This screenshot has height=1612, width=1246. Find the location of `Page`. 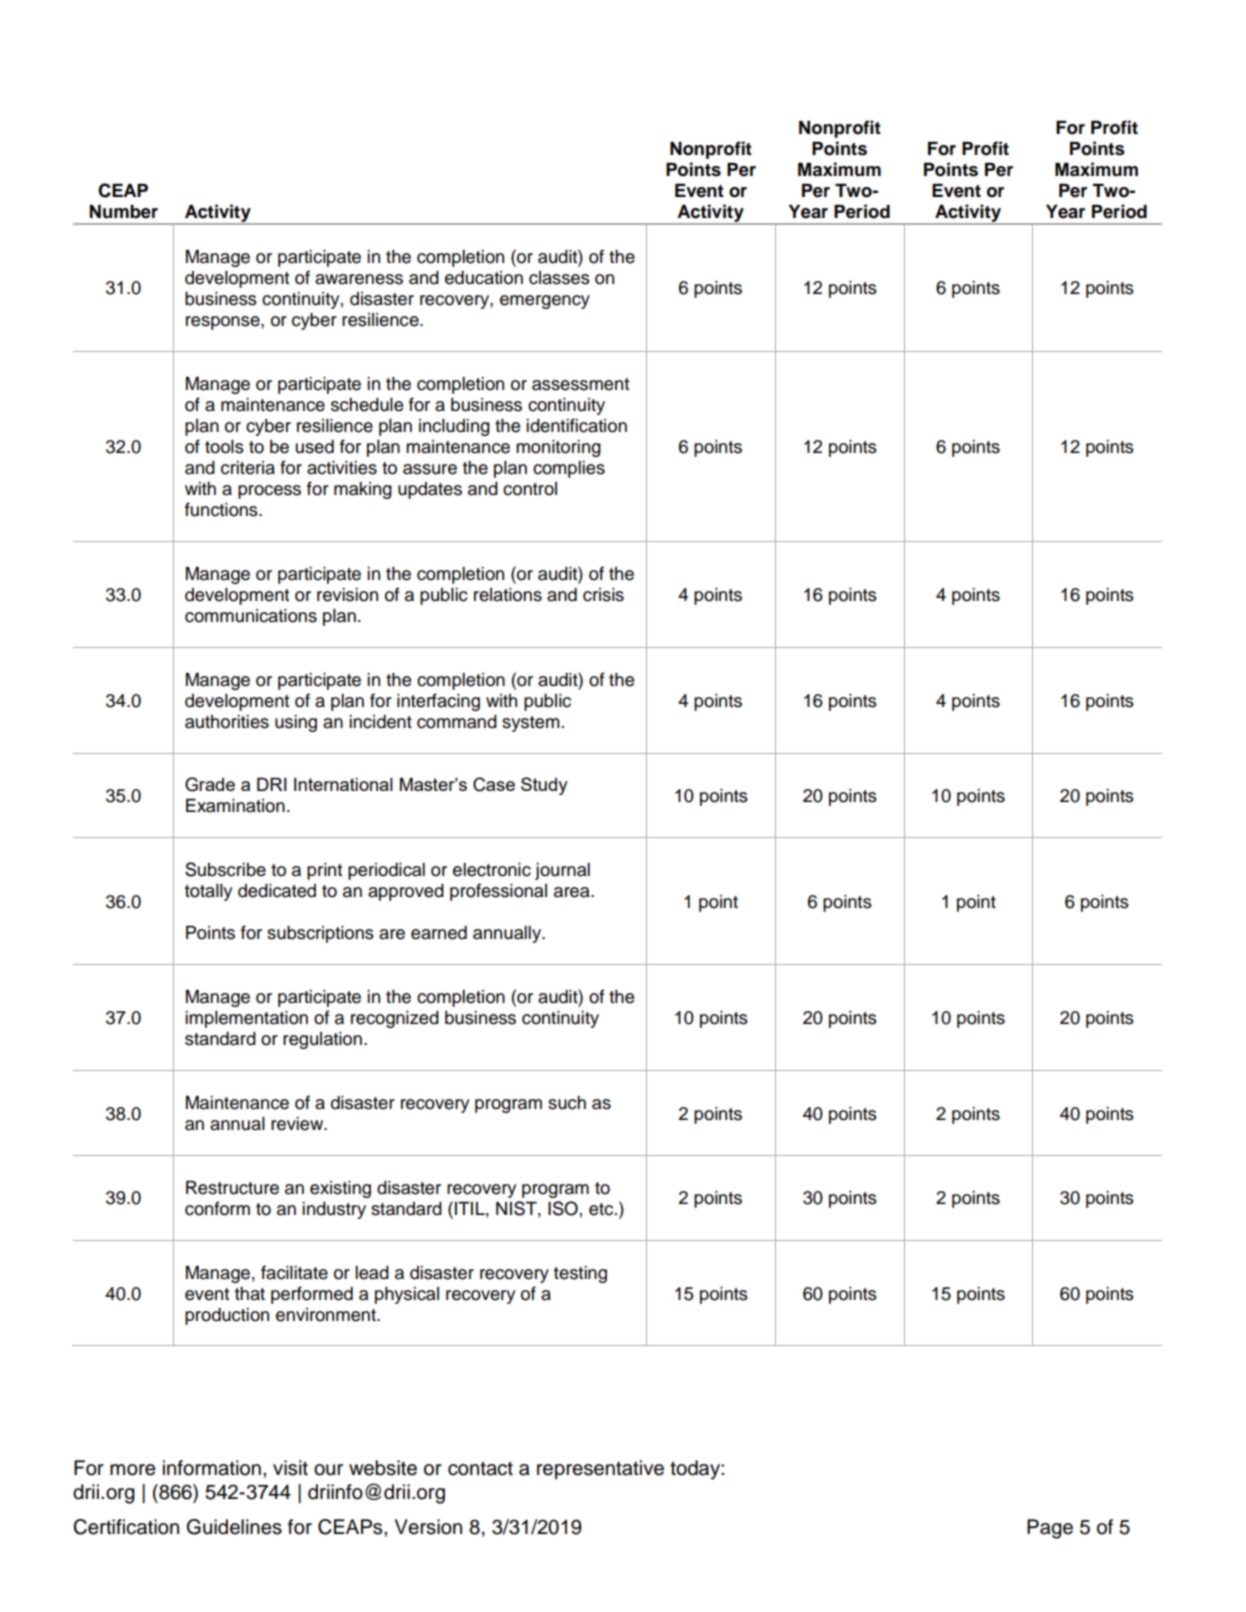

Page is located at coordinates (1050, 1529).
